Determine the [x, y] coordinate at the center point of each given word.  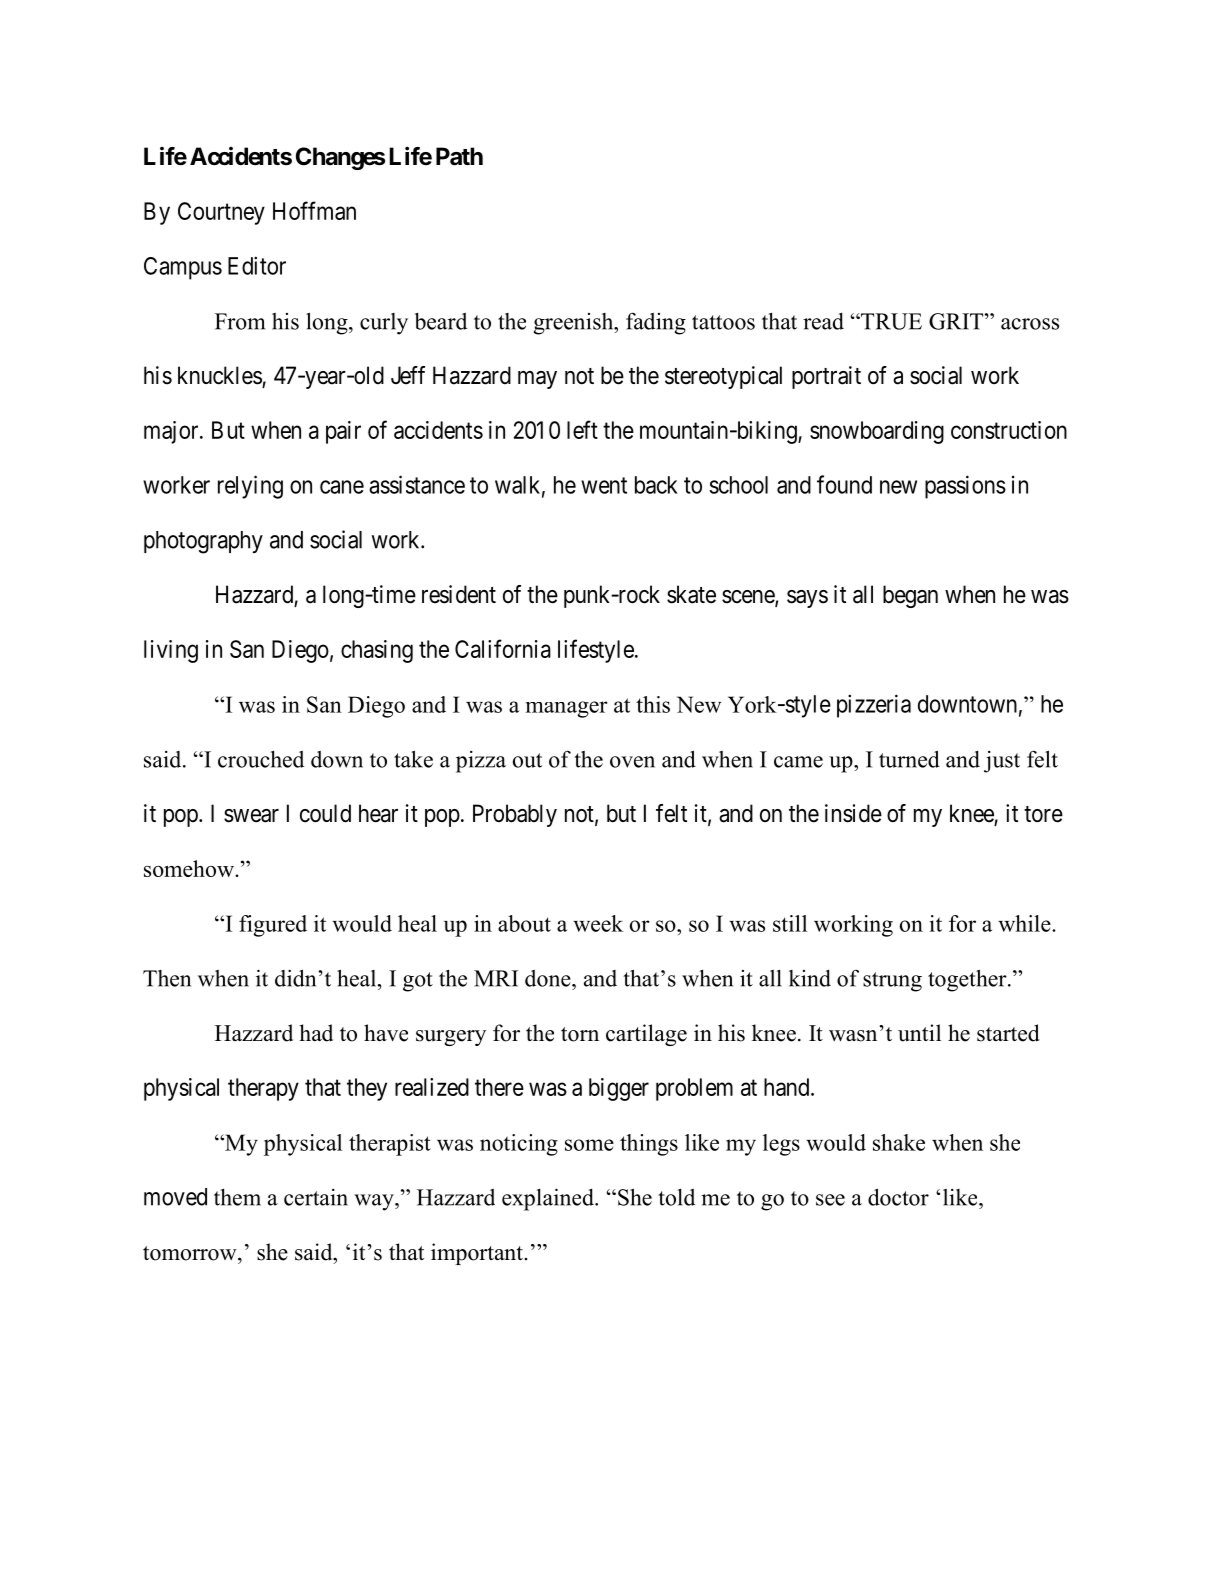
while [1025, 923]
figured [273, 926]
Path [459, 156]
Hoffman [314, 210]
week [598, 923]
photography [203, 542]
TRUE [890, 321]
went [604, 485]
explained [549, 1199]
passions [965, 487]
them [237, 1197]
